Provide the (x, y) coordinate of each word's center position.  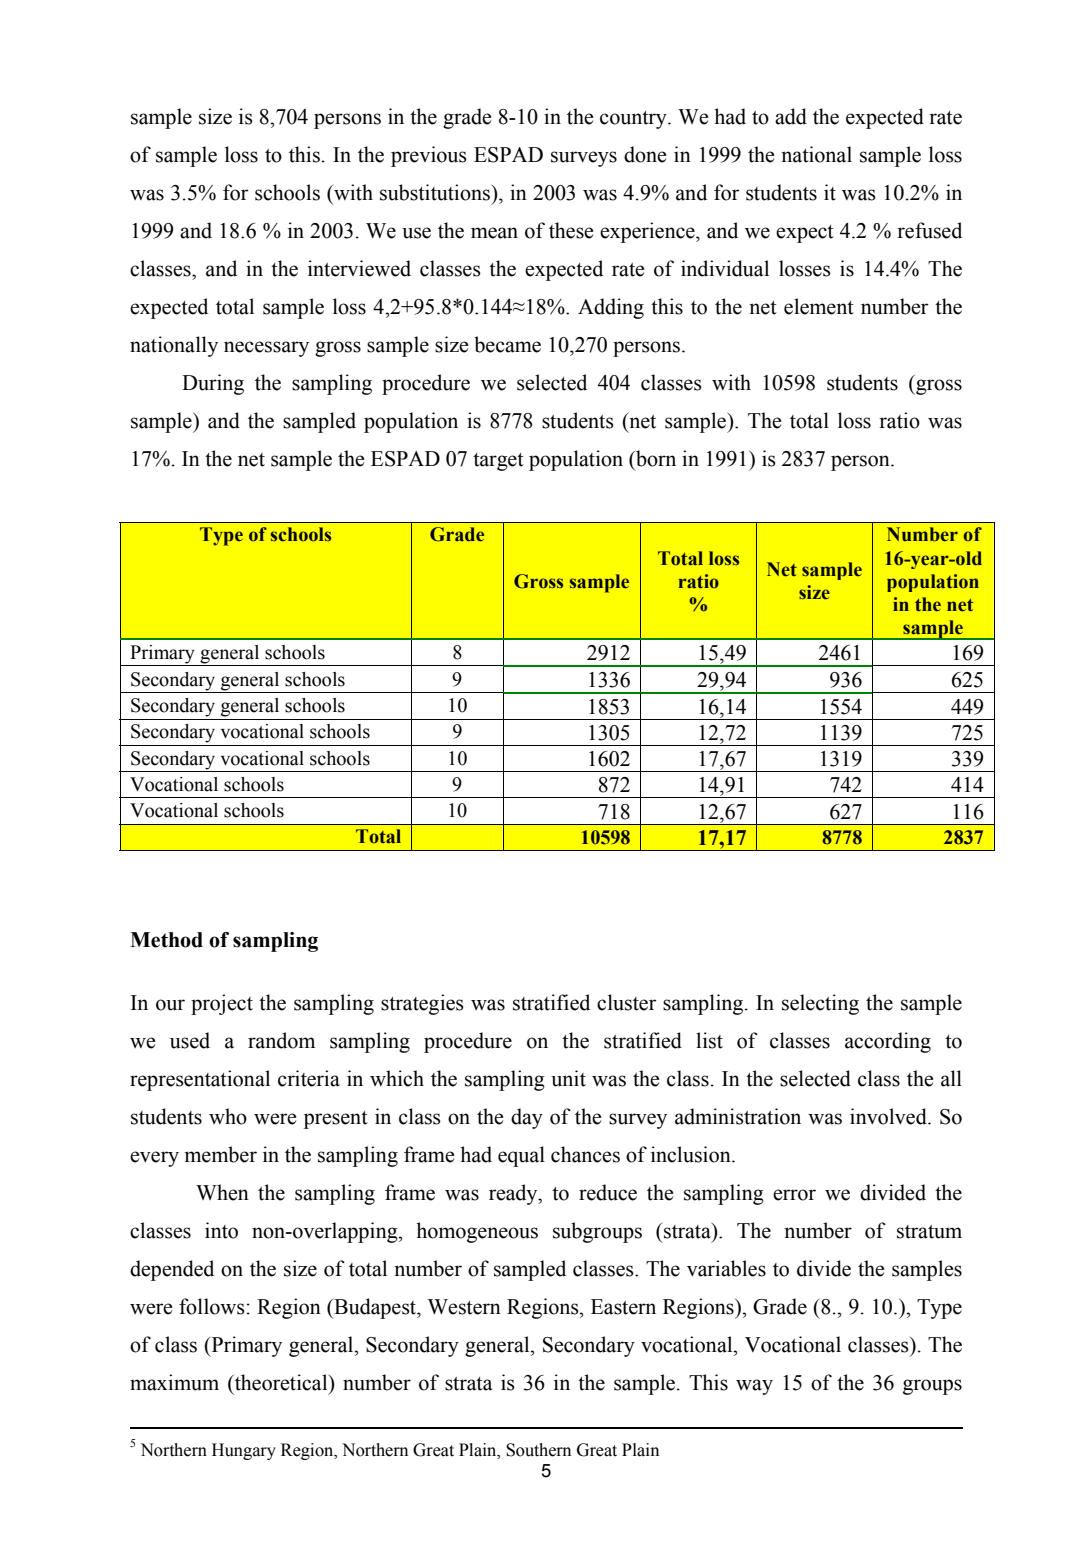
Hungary (244, 1451)
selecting (820, 1004)
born (655, 458)
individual (725, 268)
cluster (626, 1002)
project (222, 1004)
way (754, 1387)
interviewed (359, 268)
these (571, 230)
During (213, 384)
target (498, 462)
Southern (538, 1450)
